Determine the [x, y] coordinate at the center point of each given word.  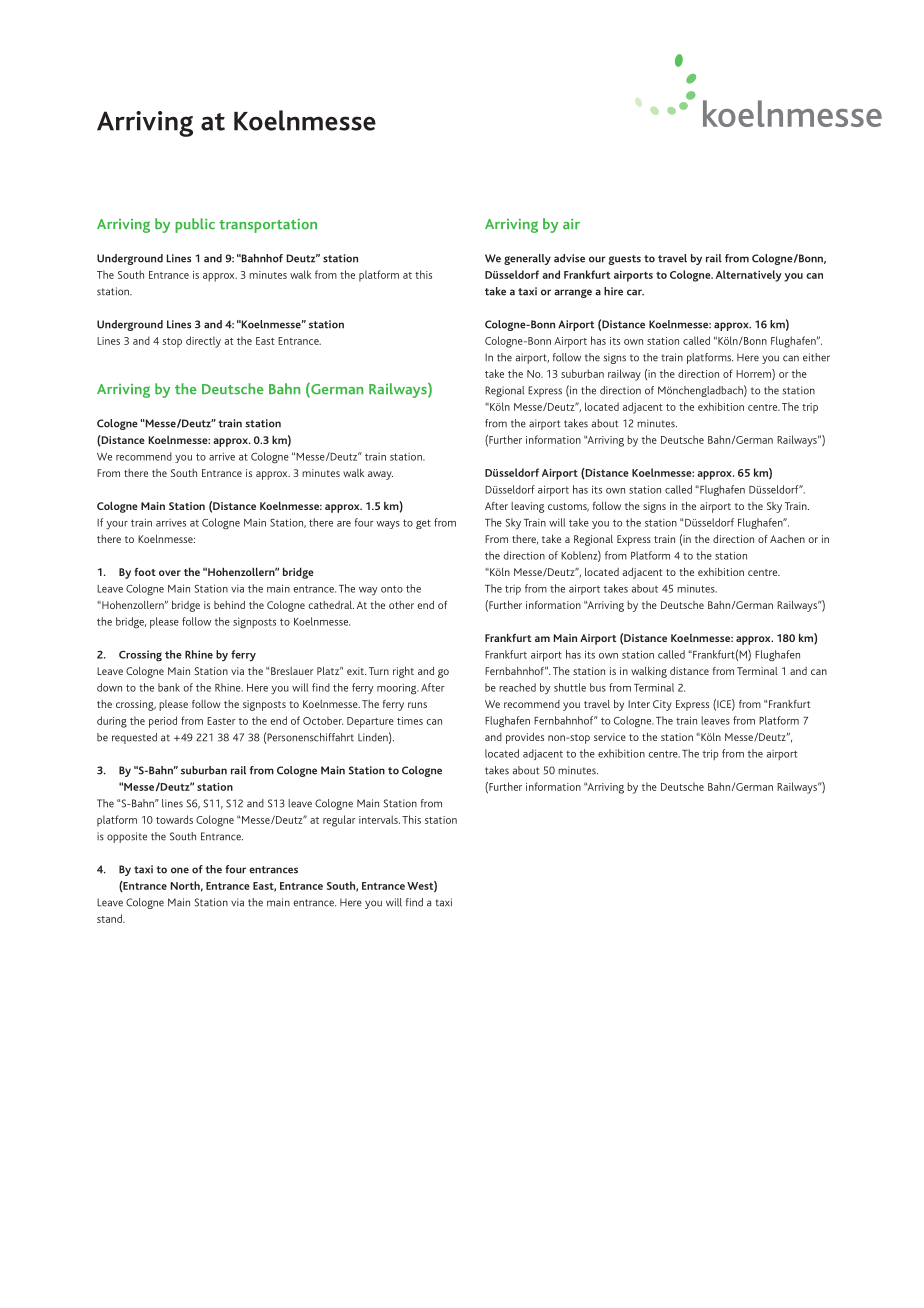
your [117, 525]
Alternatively [749, 276]
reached [517, 687]
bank [169, 687]
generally [527, 259]
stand [110, 918]
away [380, 475]
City [662, 705]
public [195, 225]
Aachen [787, 539]
